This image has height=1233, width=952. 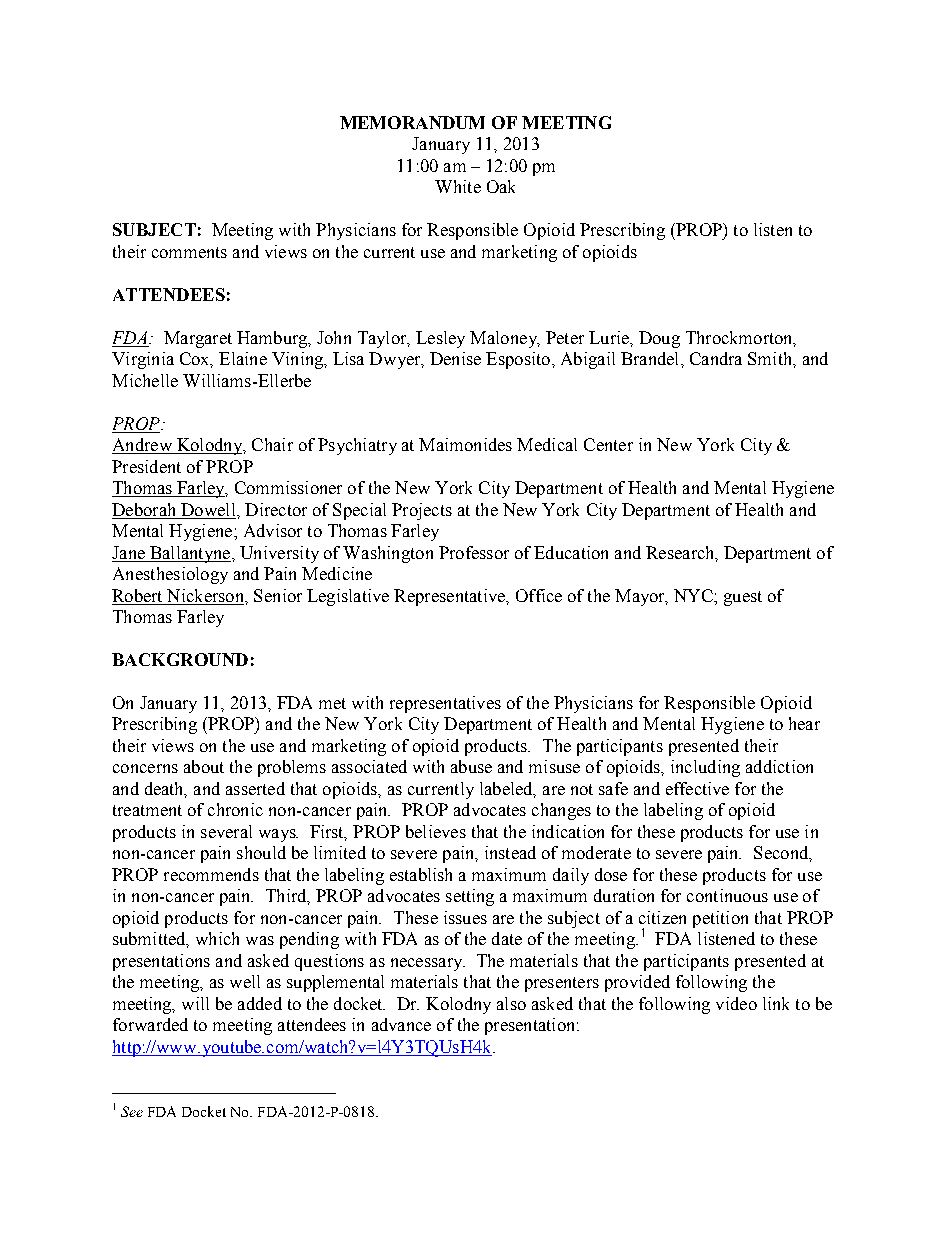 What do you see at coordinates (458, 186) in the image?
I see `White` at bounding box center [458, 186].
